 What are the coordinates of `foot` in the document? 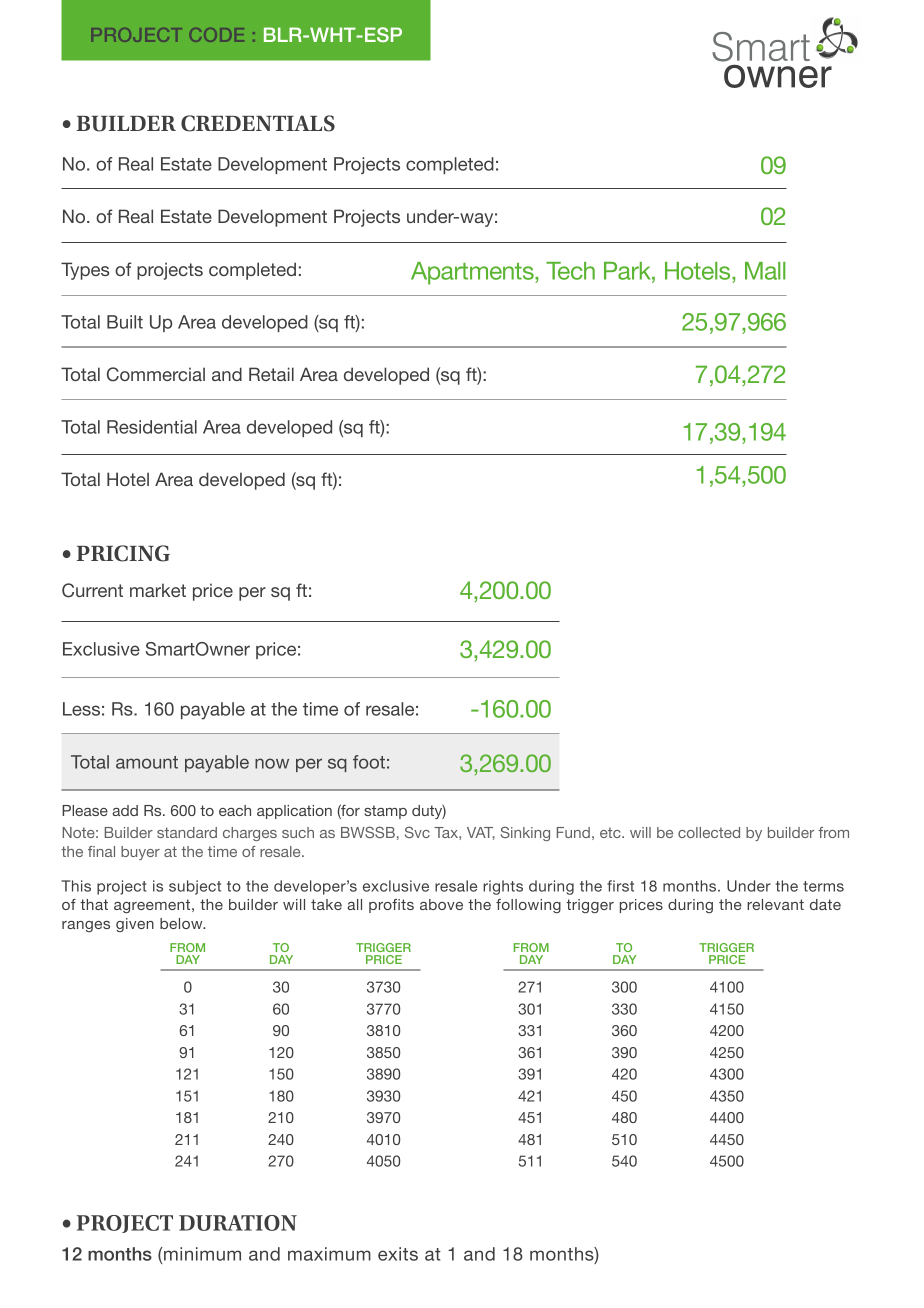 It's located at (369, 762).
